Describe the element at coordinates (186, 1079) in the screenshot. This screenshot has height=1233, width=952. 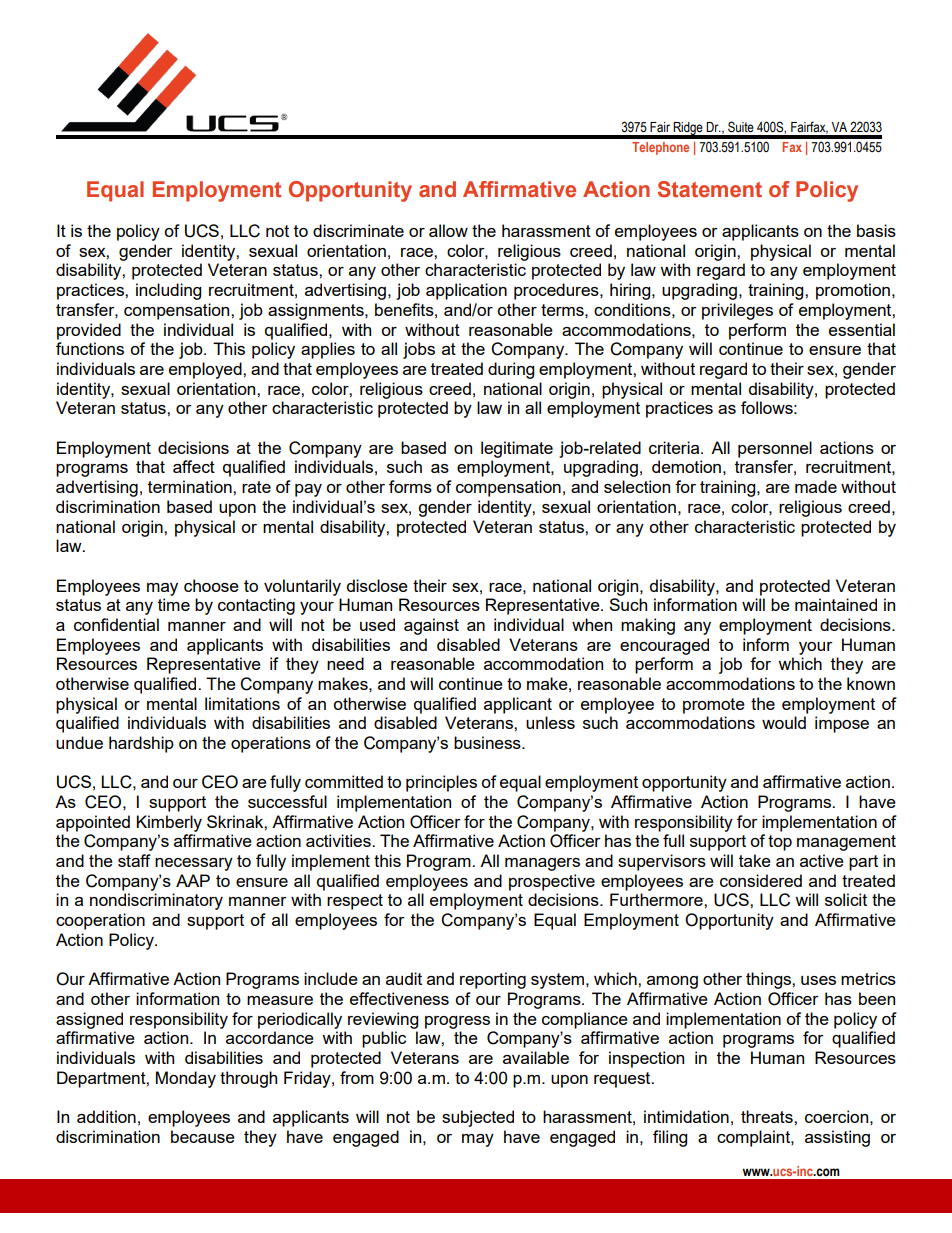
I see `Monday` at that location.
